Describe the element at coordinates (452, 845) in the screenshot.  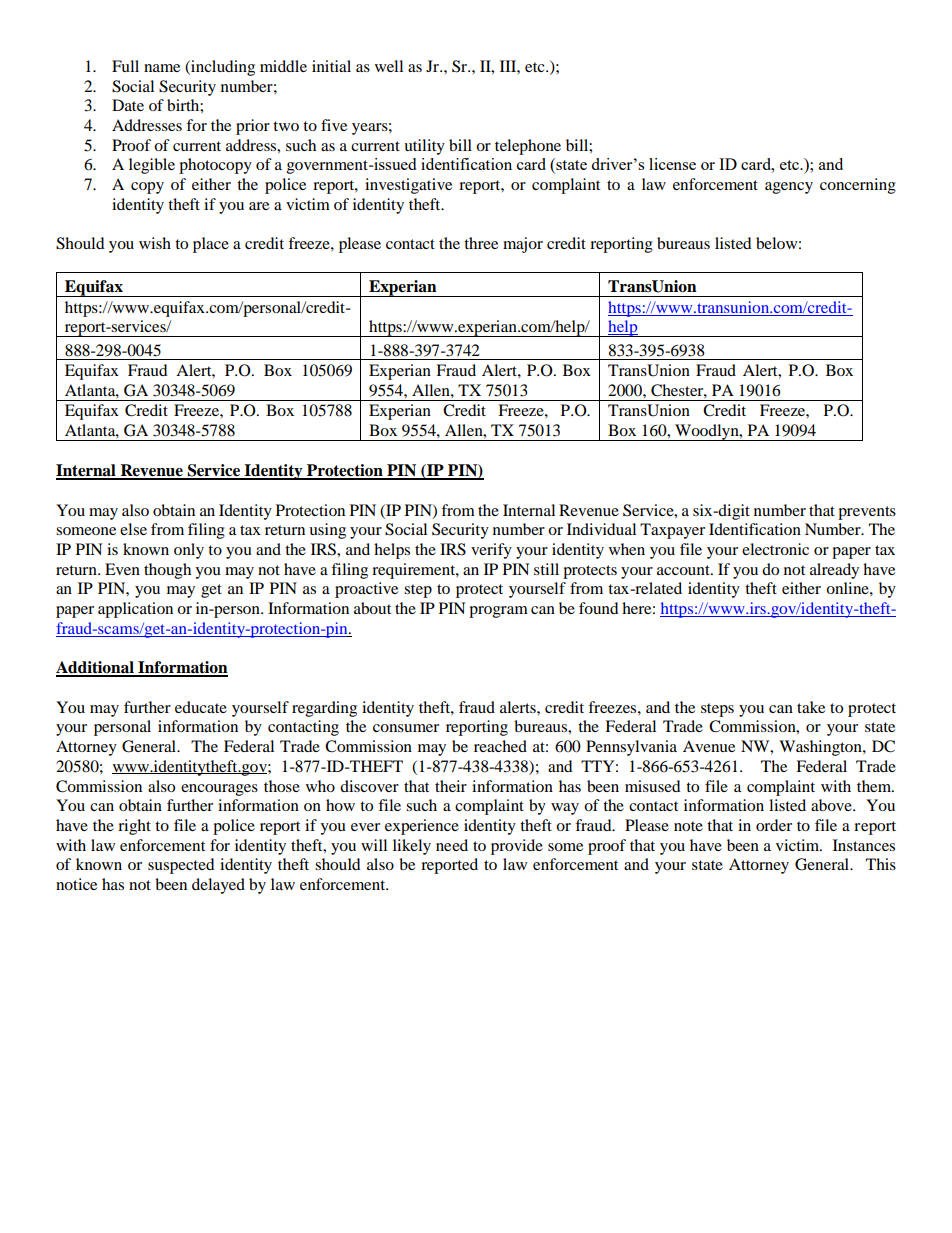
I see `need` at that location.
